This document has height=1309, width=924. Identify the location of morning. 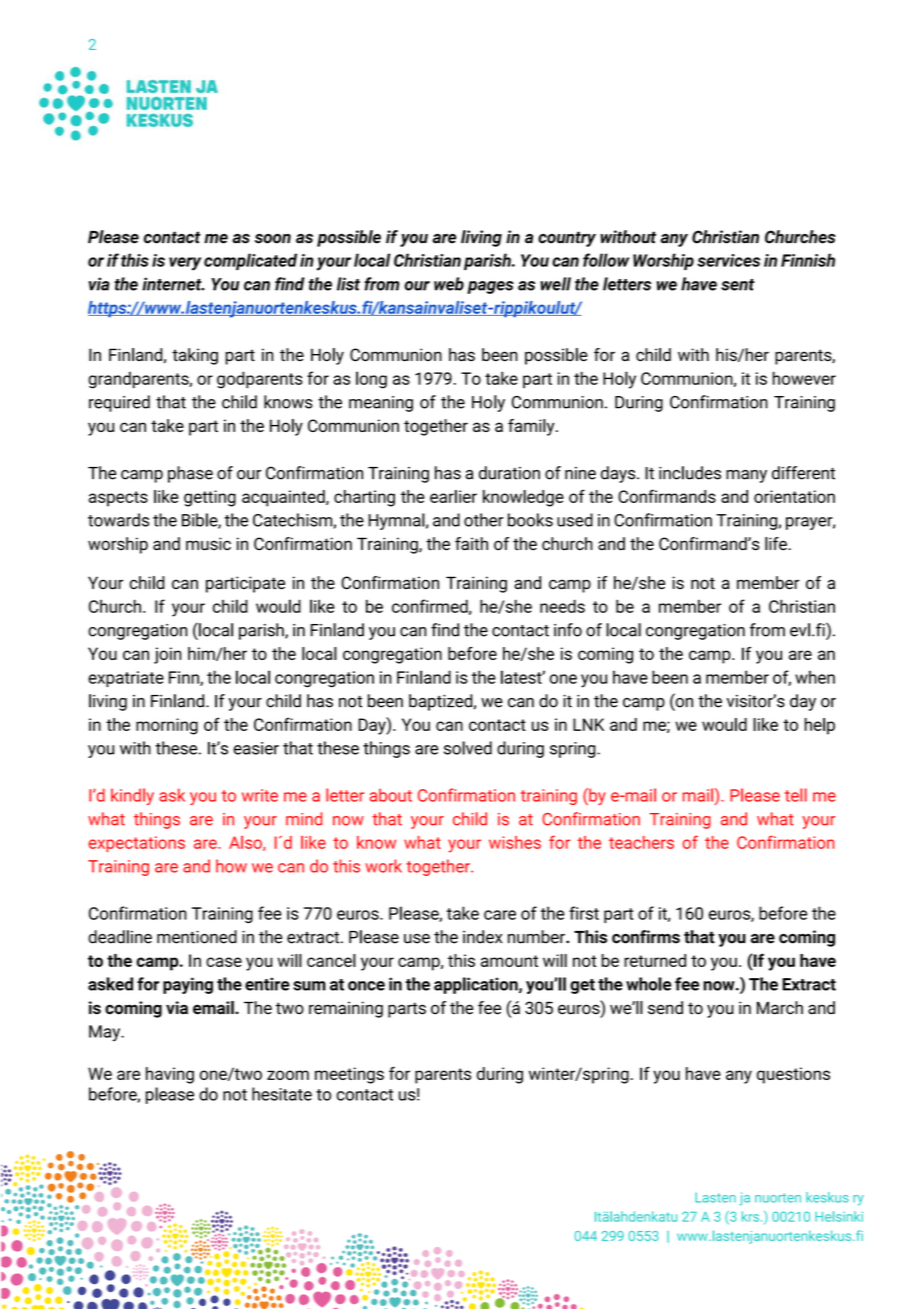
(167, 726).
